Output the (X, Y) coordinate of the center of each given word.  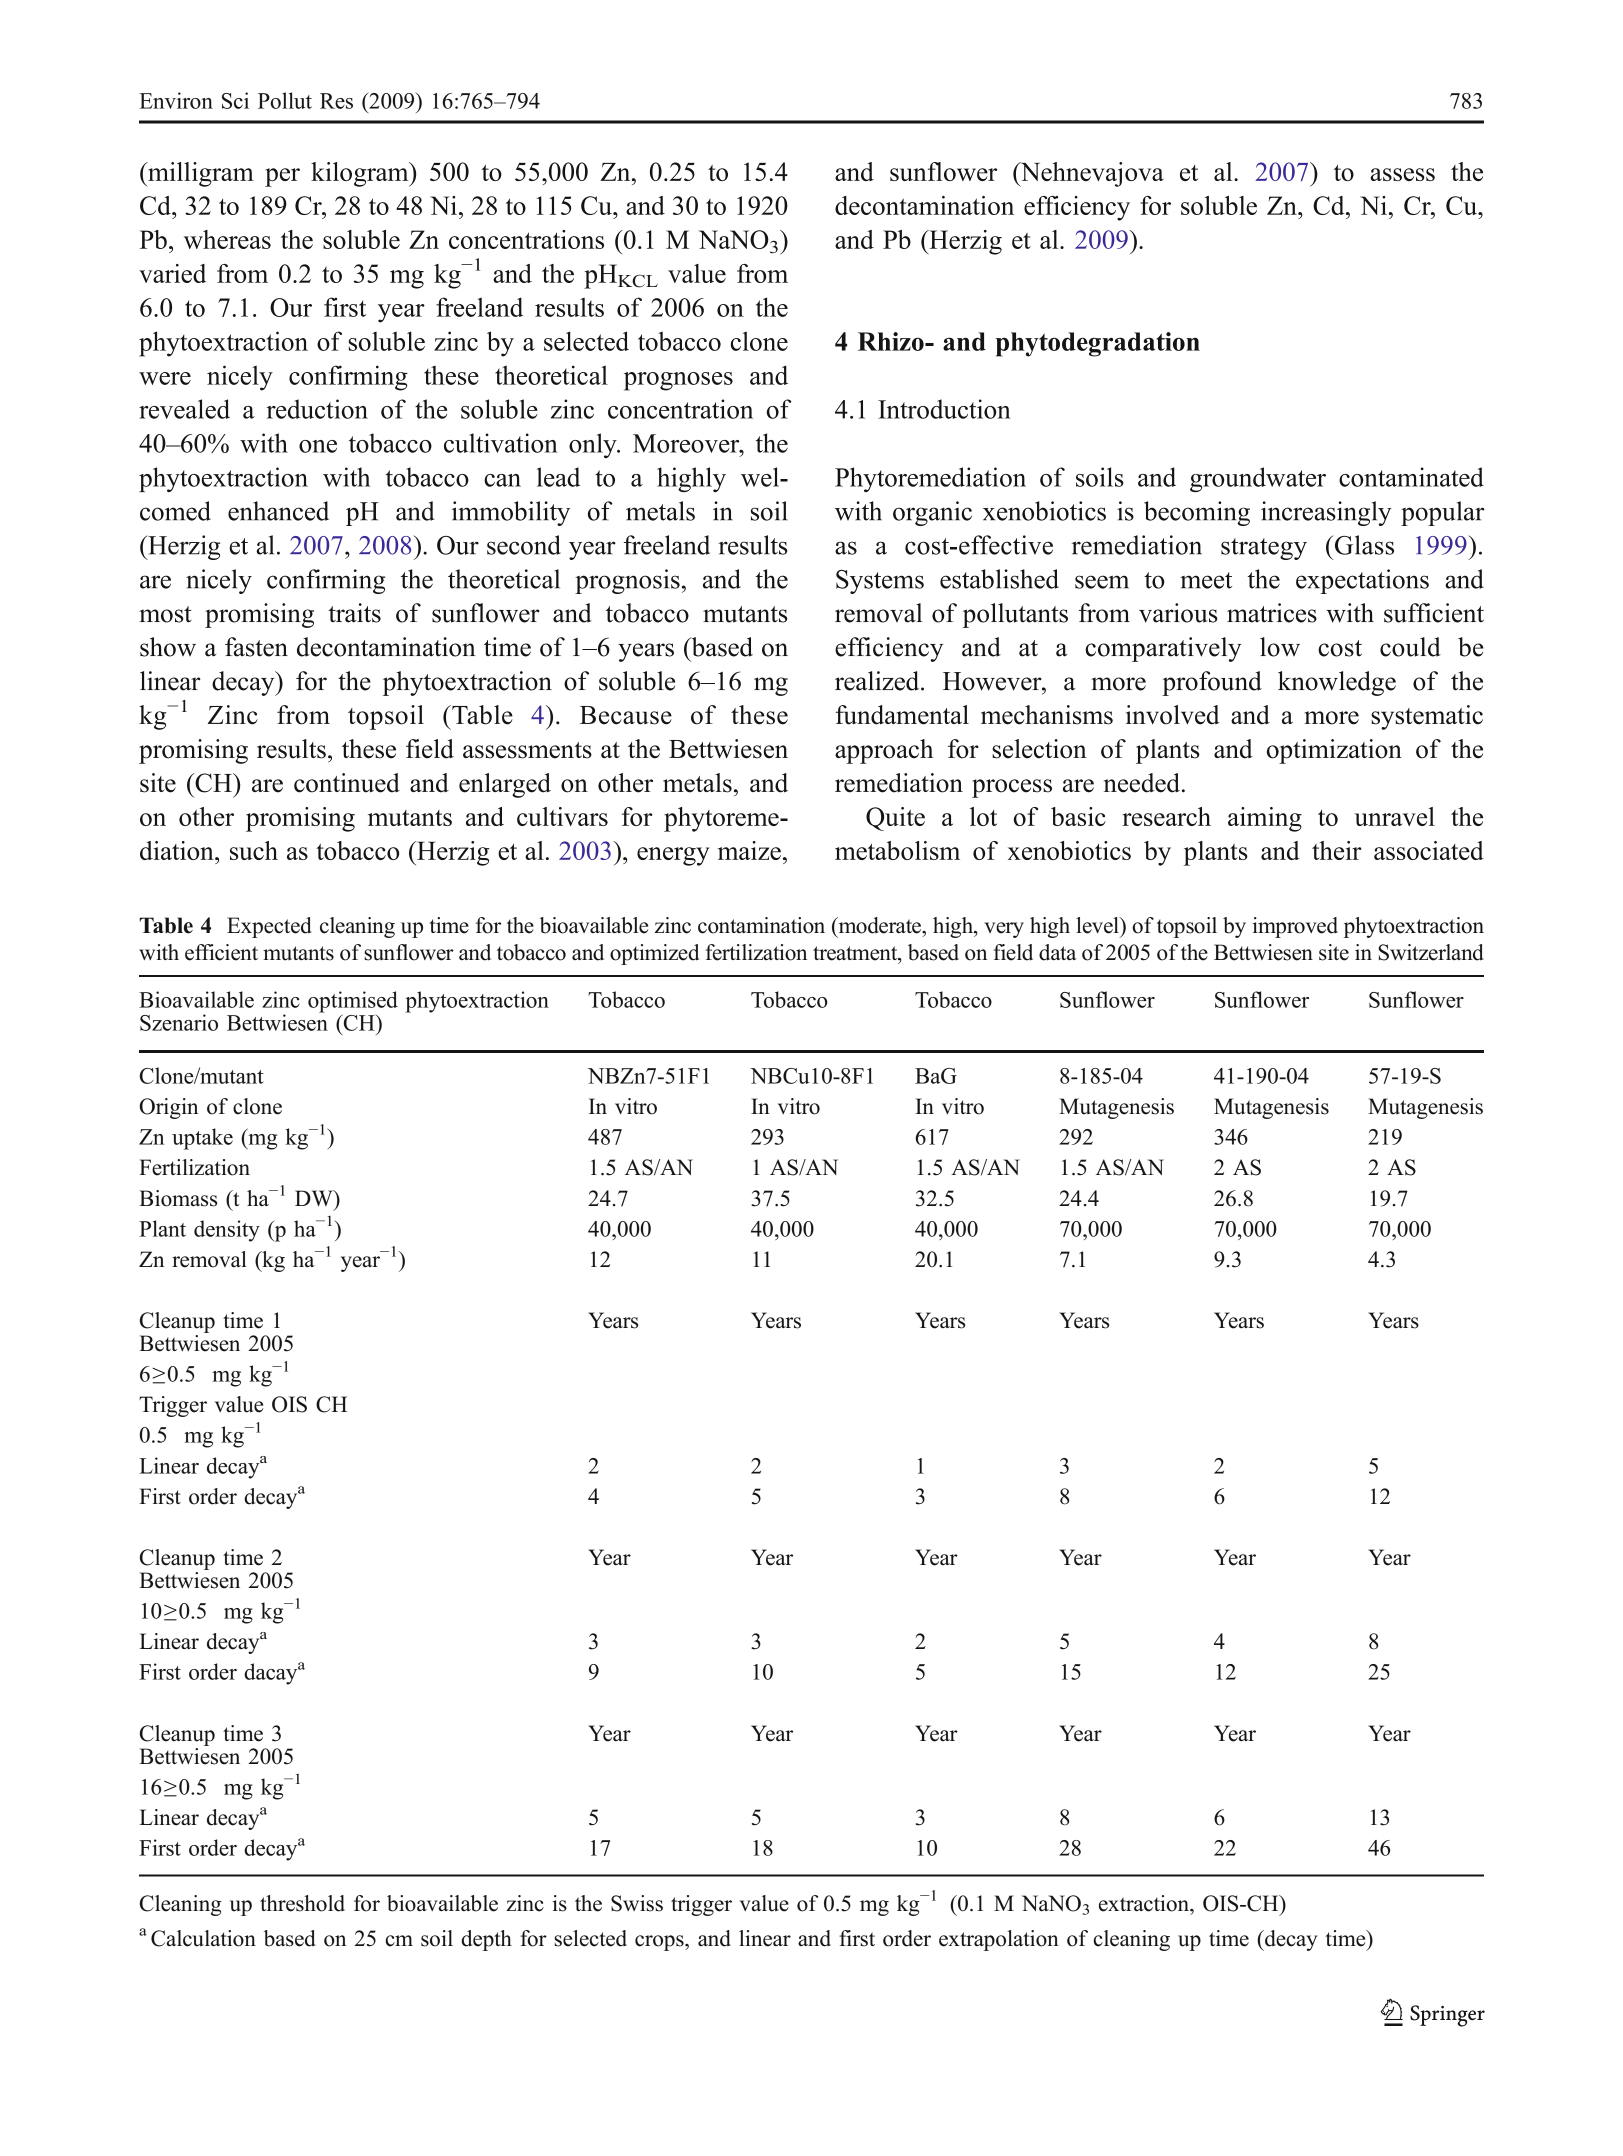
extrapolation (999, 1940)
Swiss (637, 1903)
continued (347, 783)
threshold (302, 1903)
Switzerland (1430, 952)
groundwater (1258, 480)
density (227, 1231)
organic (932, 513)
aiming (1265, 819)
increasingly (1326, 513)
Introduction (944, 409)
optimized (654, 954)
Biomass (178, 1198)
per (282, 177)
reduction (317, 409)
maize (749, 850)
